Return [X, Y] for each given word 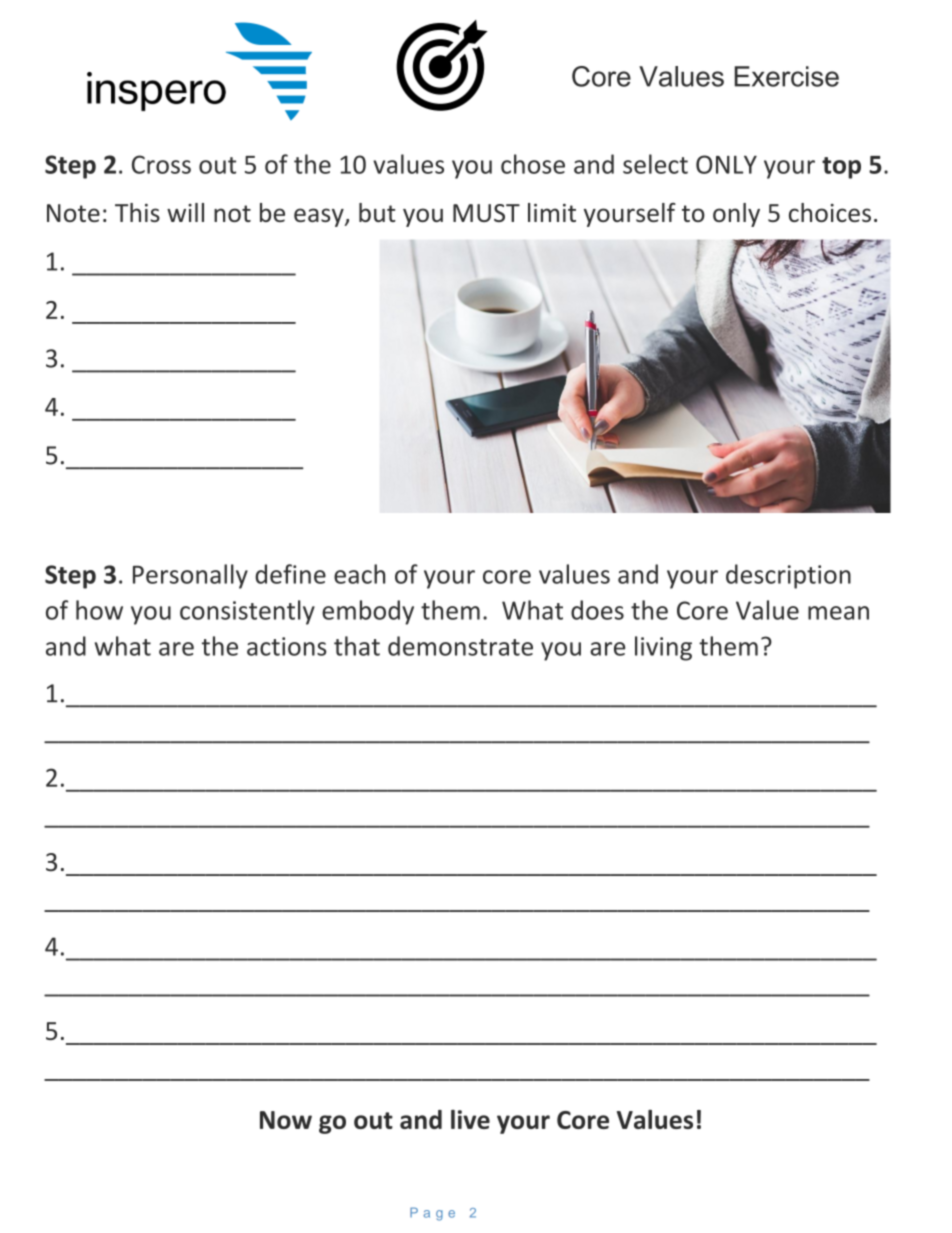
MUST [486, 213]
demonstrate [460, 646]
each [359, 574]
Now [286, 1120]
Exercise [787, 76]
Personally [190, 576]
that [357, 646]
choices [830, 212]
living [663, 648]
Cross [161, 164]
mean [838, 613]
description [788, 576]
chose [533, 164]
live [470, 1119]
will [185, 212]
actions [287, 646]
